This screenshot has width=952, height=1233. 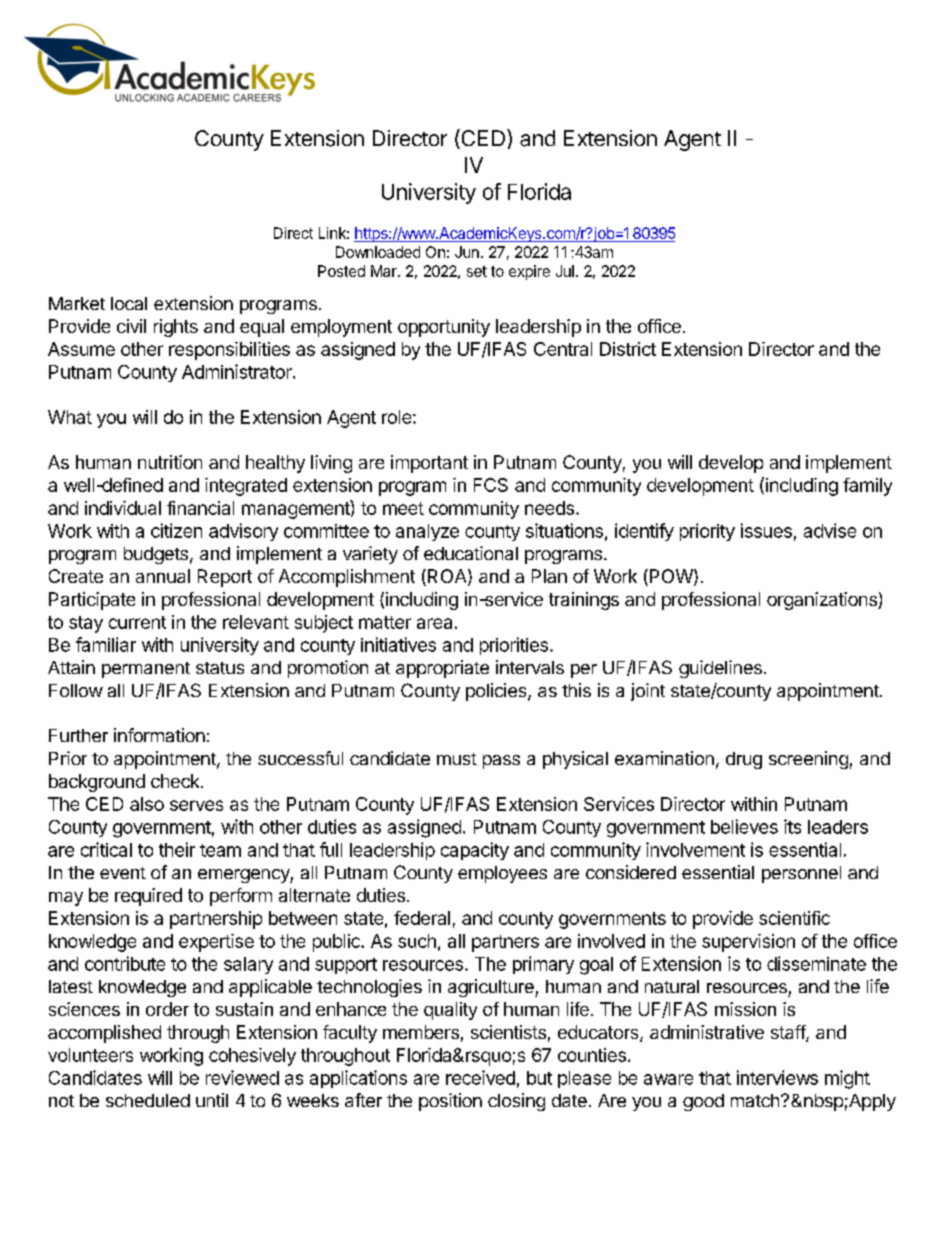 I want to click on set, so click(x=477, y=271).
